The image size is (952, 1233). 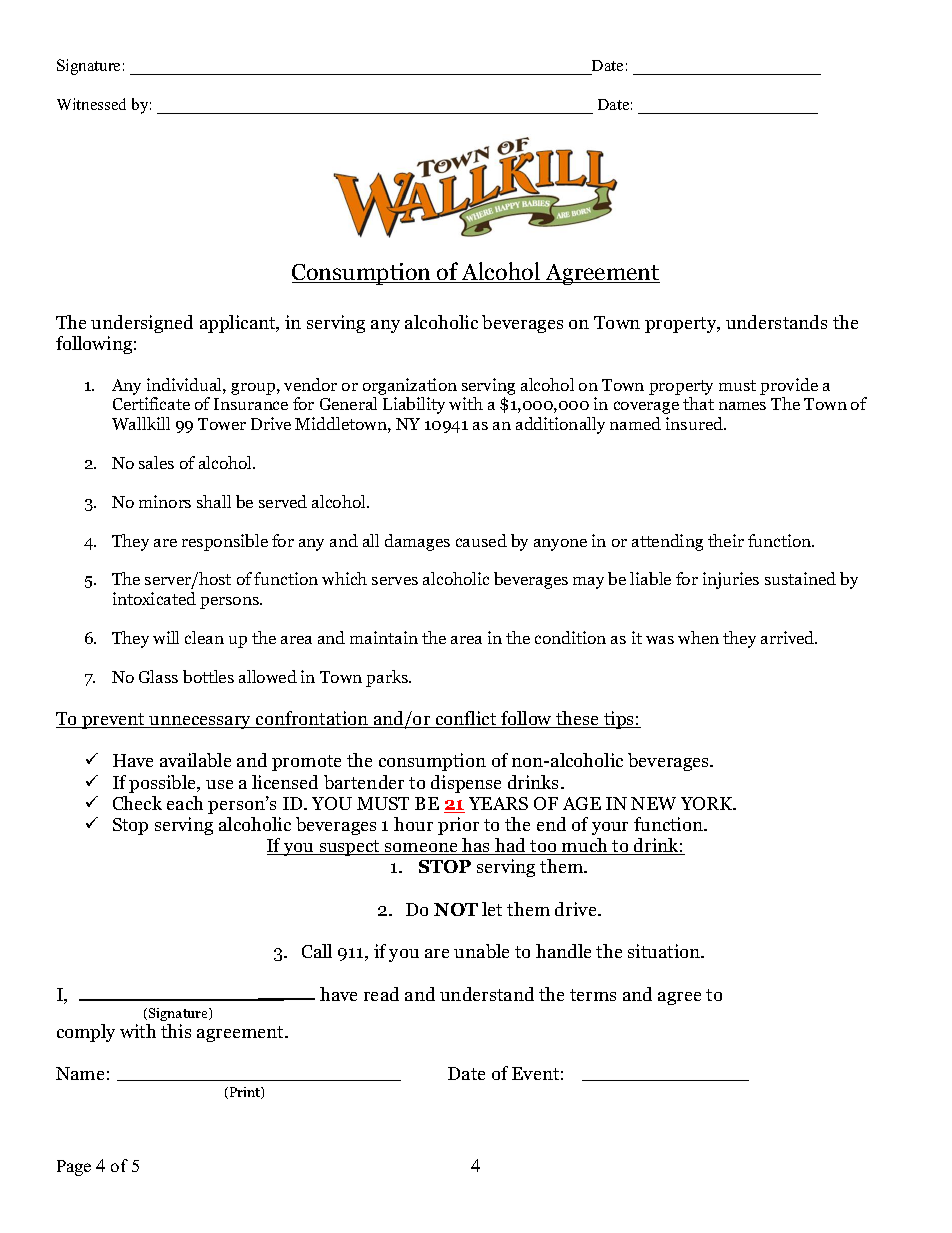 What do you see at coordinates (74, 1168) in the page?
I see `Page` at bounding box center [74, 1168].
